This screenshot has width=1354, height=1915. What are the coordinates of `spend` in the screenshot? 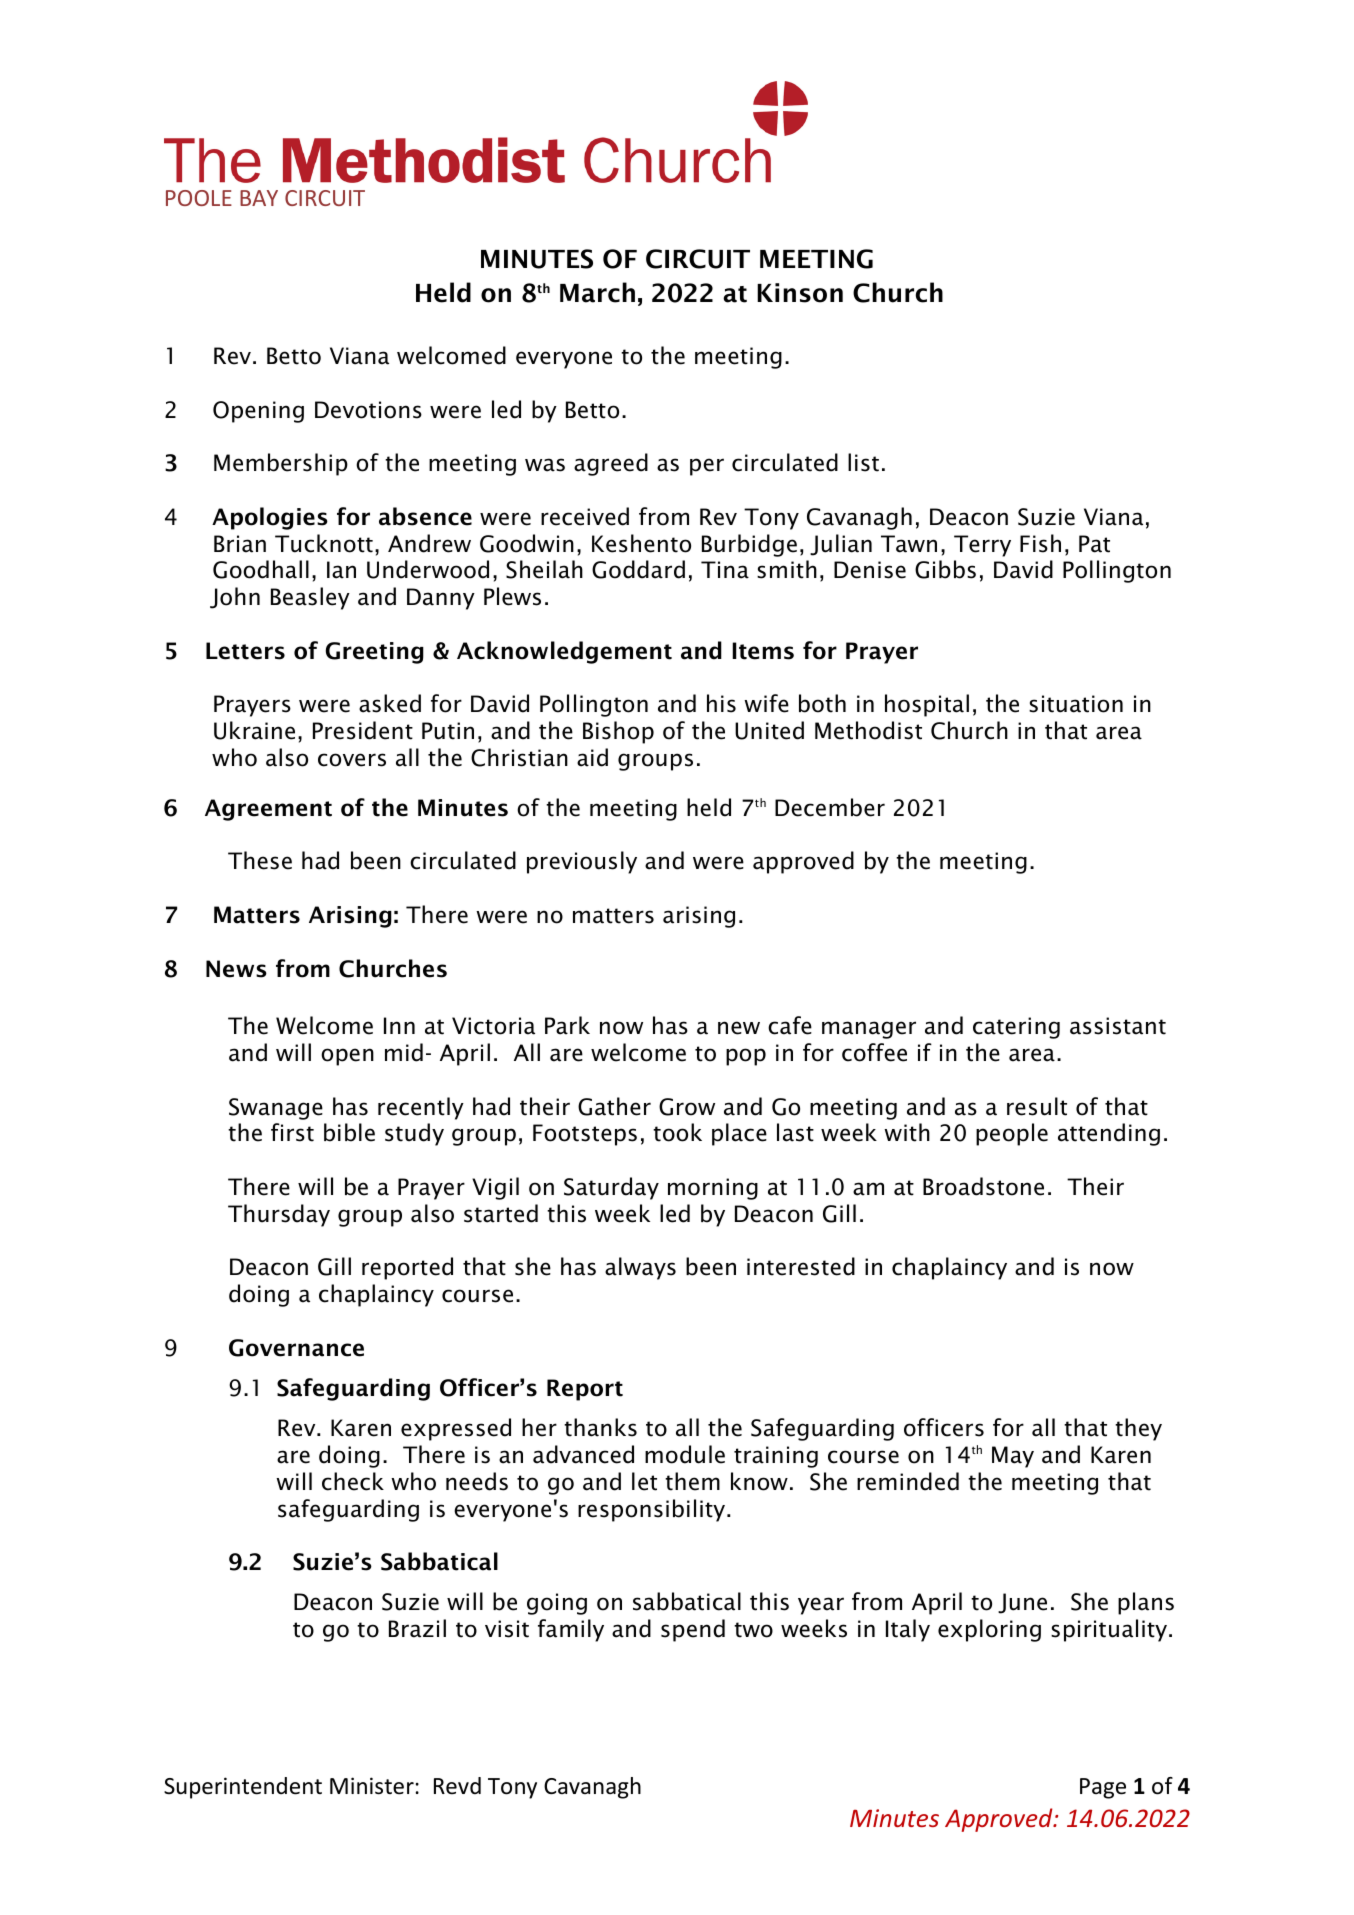 It's located at (693, 1630).
